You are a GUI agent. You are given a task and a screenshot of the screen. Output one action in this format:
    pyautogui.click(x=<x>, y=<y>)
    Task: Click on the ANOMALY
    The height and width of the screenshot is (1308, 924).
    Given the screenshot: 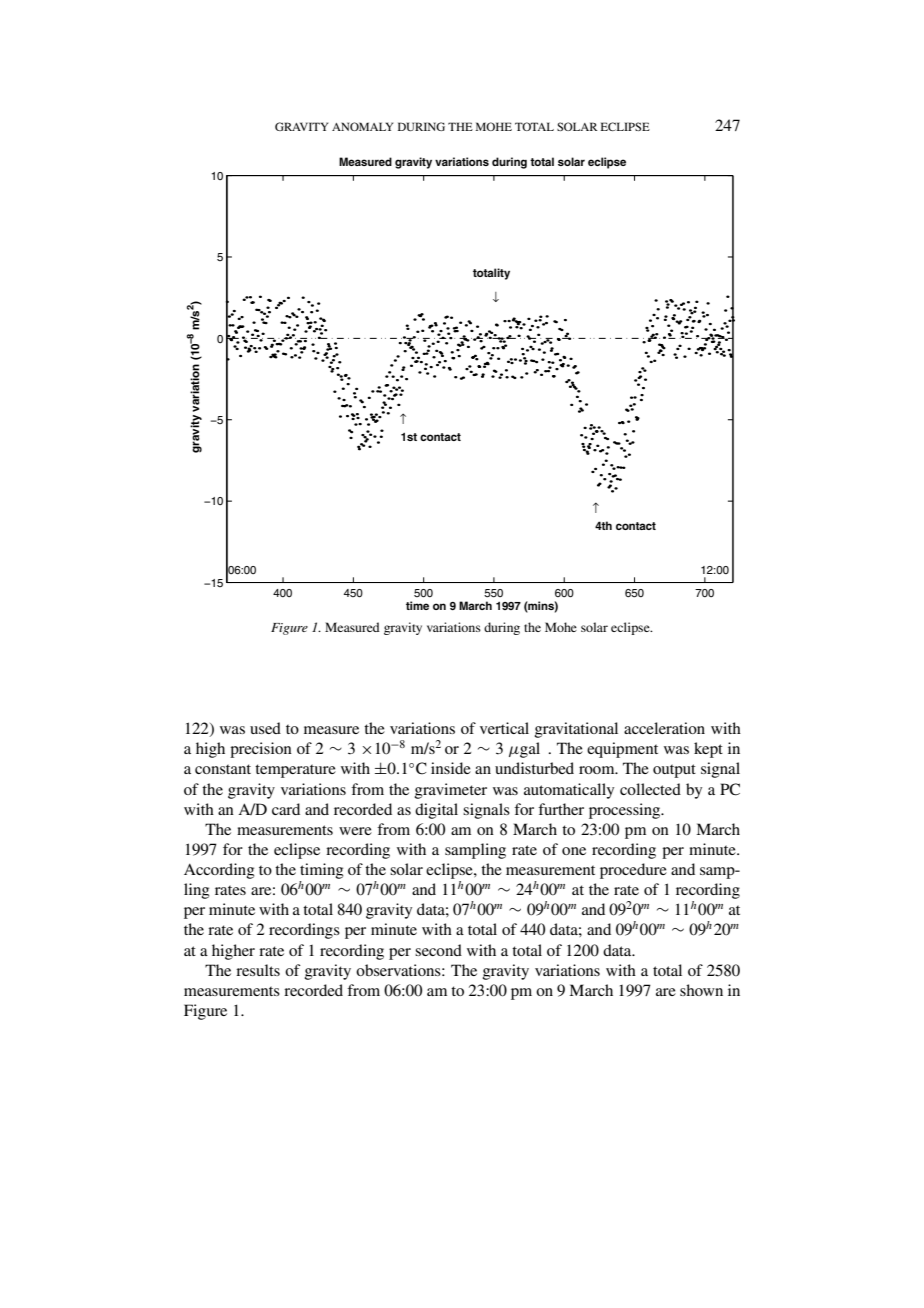 What is the action you would take?
    pyautogui.click(x=362, y=126)
